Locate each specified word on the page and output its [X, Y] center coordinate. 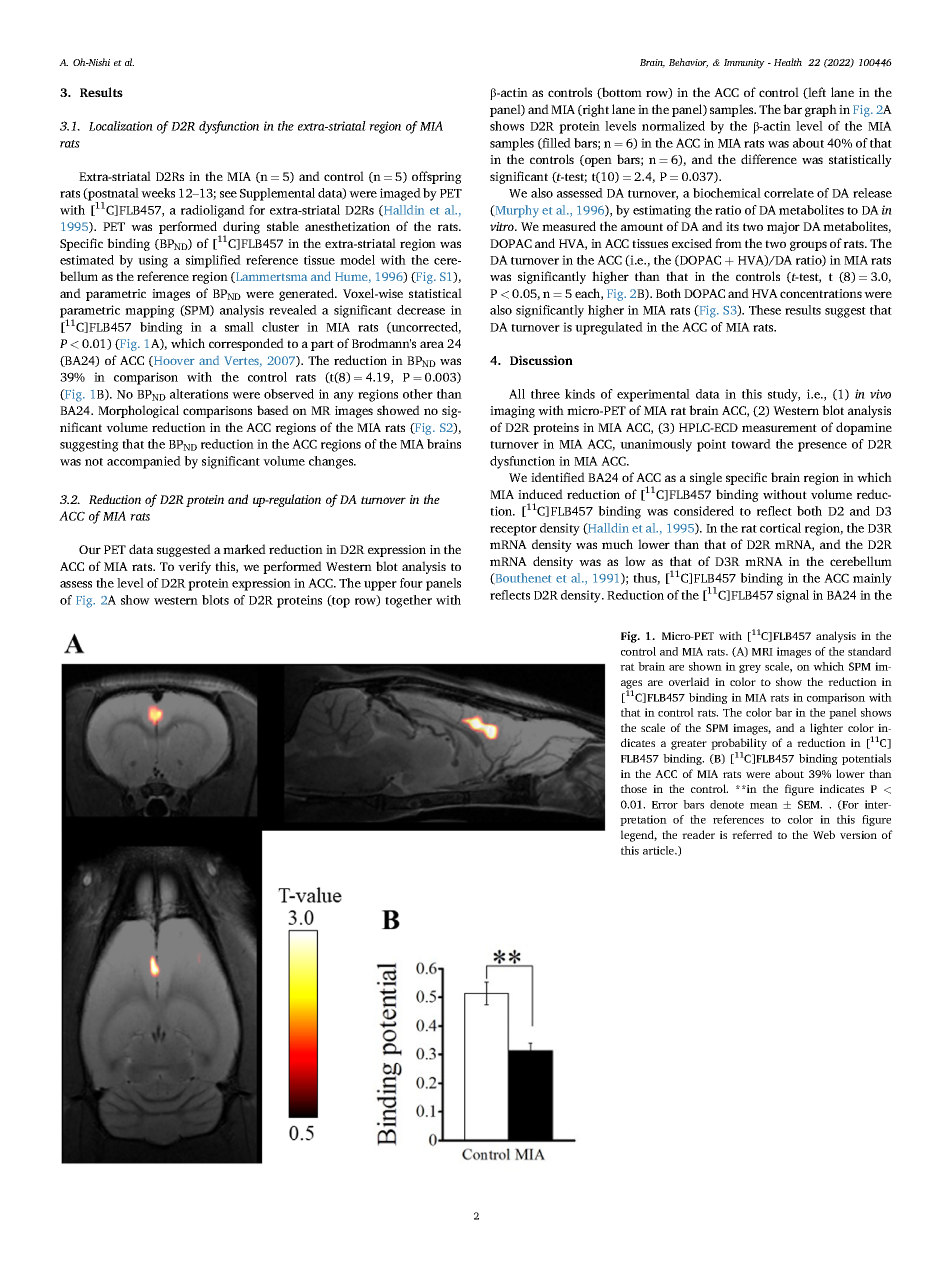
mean [764, 806]
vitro [503, 226]
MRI [762, 652]
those [634, 788]
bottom [621, 93]
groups [808, 246]
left [816, 93]
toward [751, 444]
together [408, 601]
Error [665, 805]
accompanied [144, 462]
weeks [158, 193]
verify [194, 567]
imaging [512, 412]
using [153, 261]
